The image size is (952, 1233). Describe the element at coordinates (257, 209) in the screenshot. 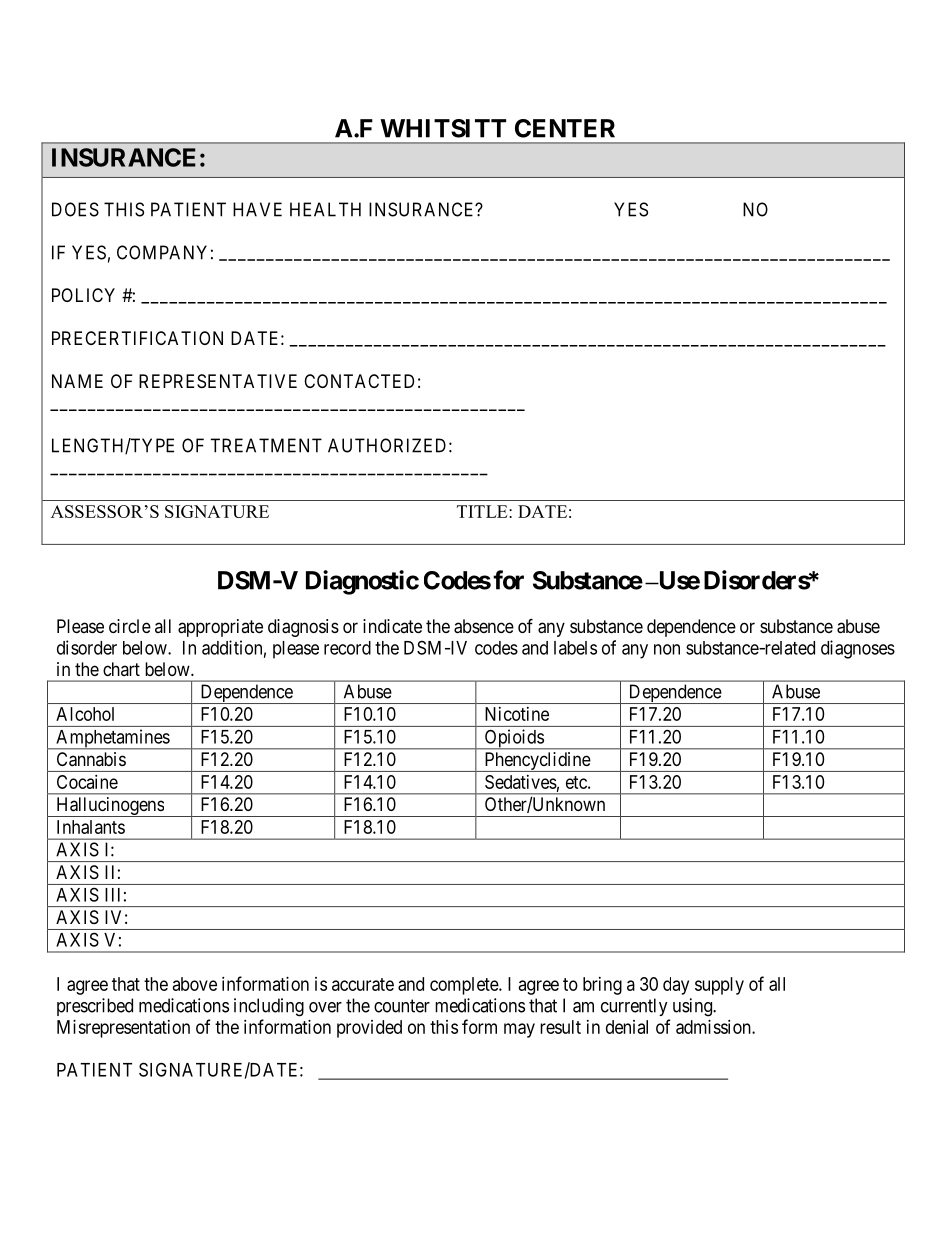

I see `HAVE` at that location.
